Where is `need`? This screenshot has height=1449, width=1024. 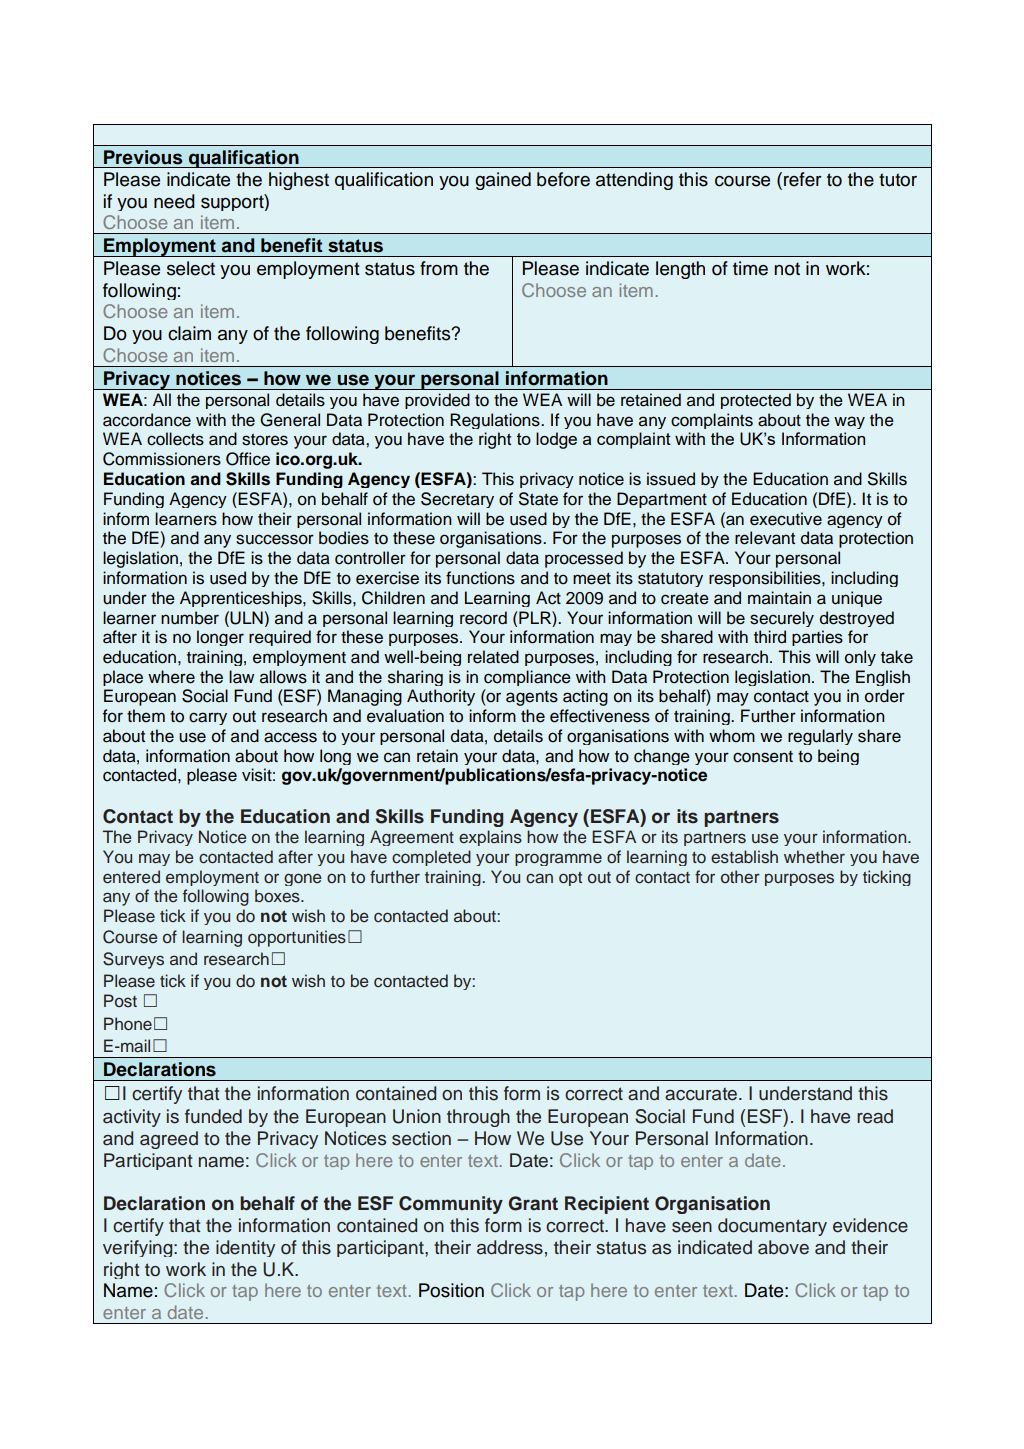 need is located at coordinates (174, 201).
